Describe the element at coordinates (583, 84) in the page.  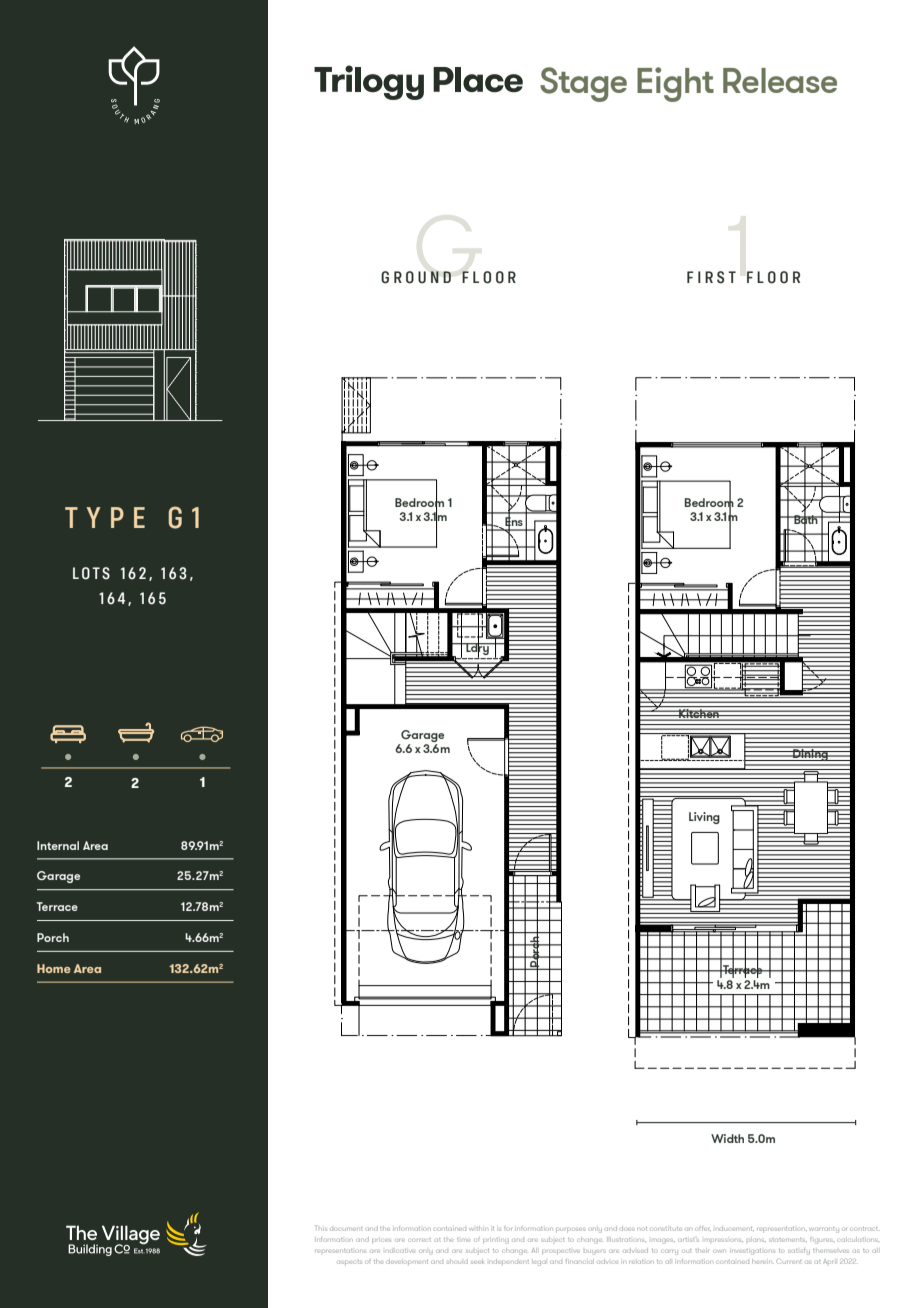
I see `Stage` at that location.
